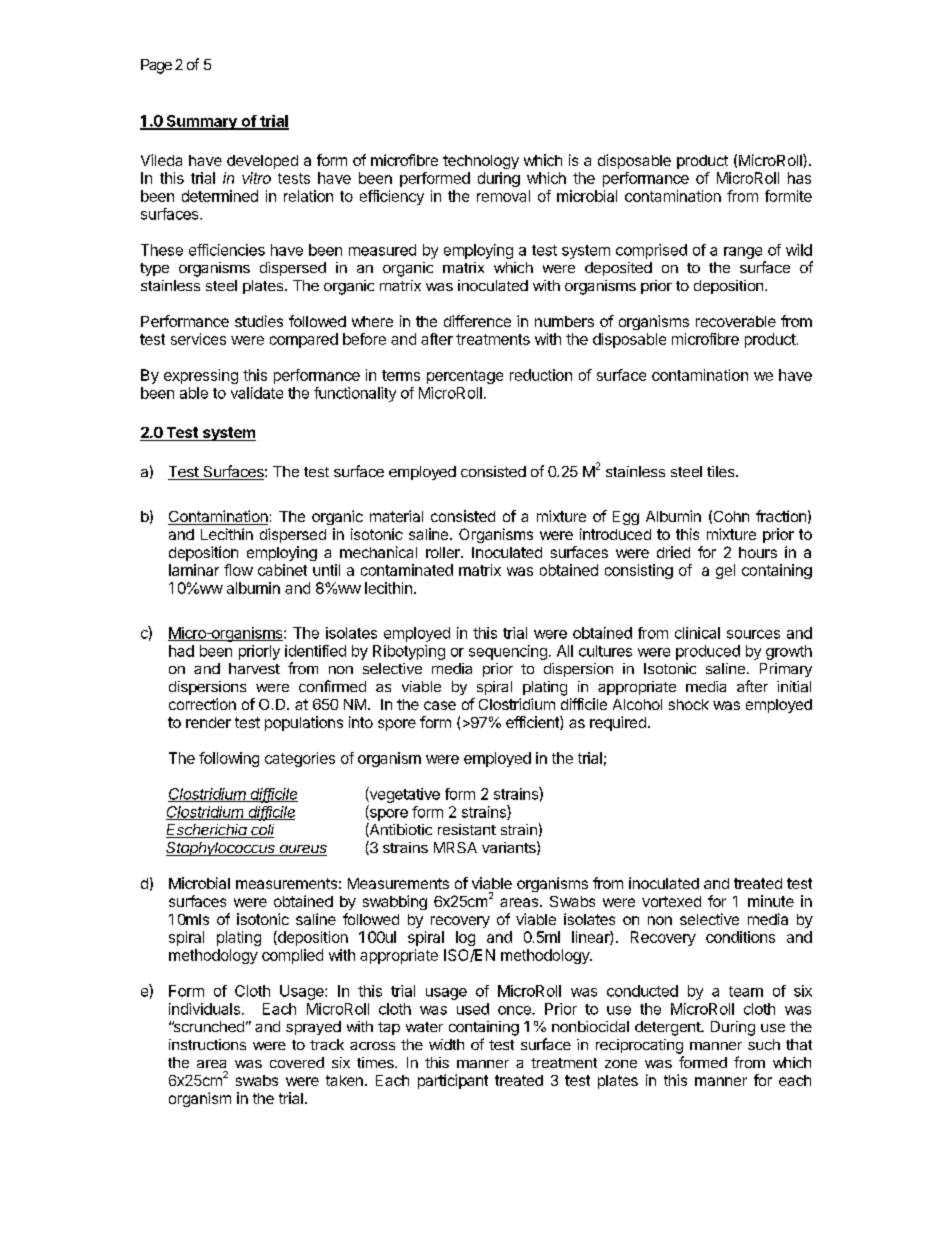 The width and height of the screenshot is (952, 1233). Describe the element at coordinates (481, 162) in the screenshot. I see `technology` at that location.
